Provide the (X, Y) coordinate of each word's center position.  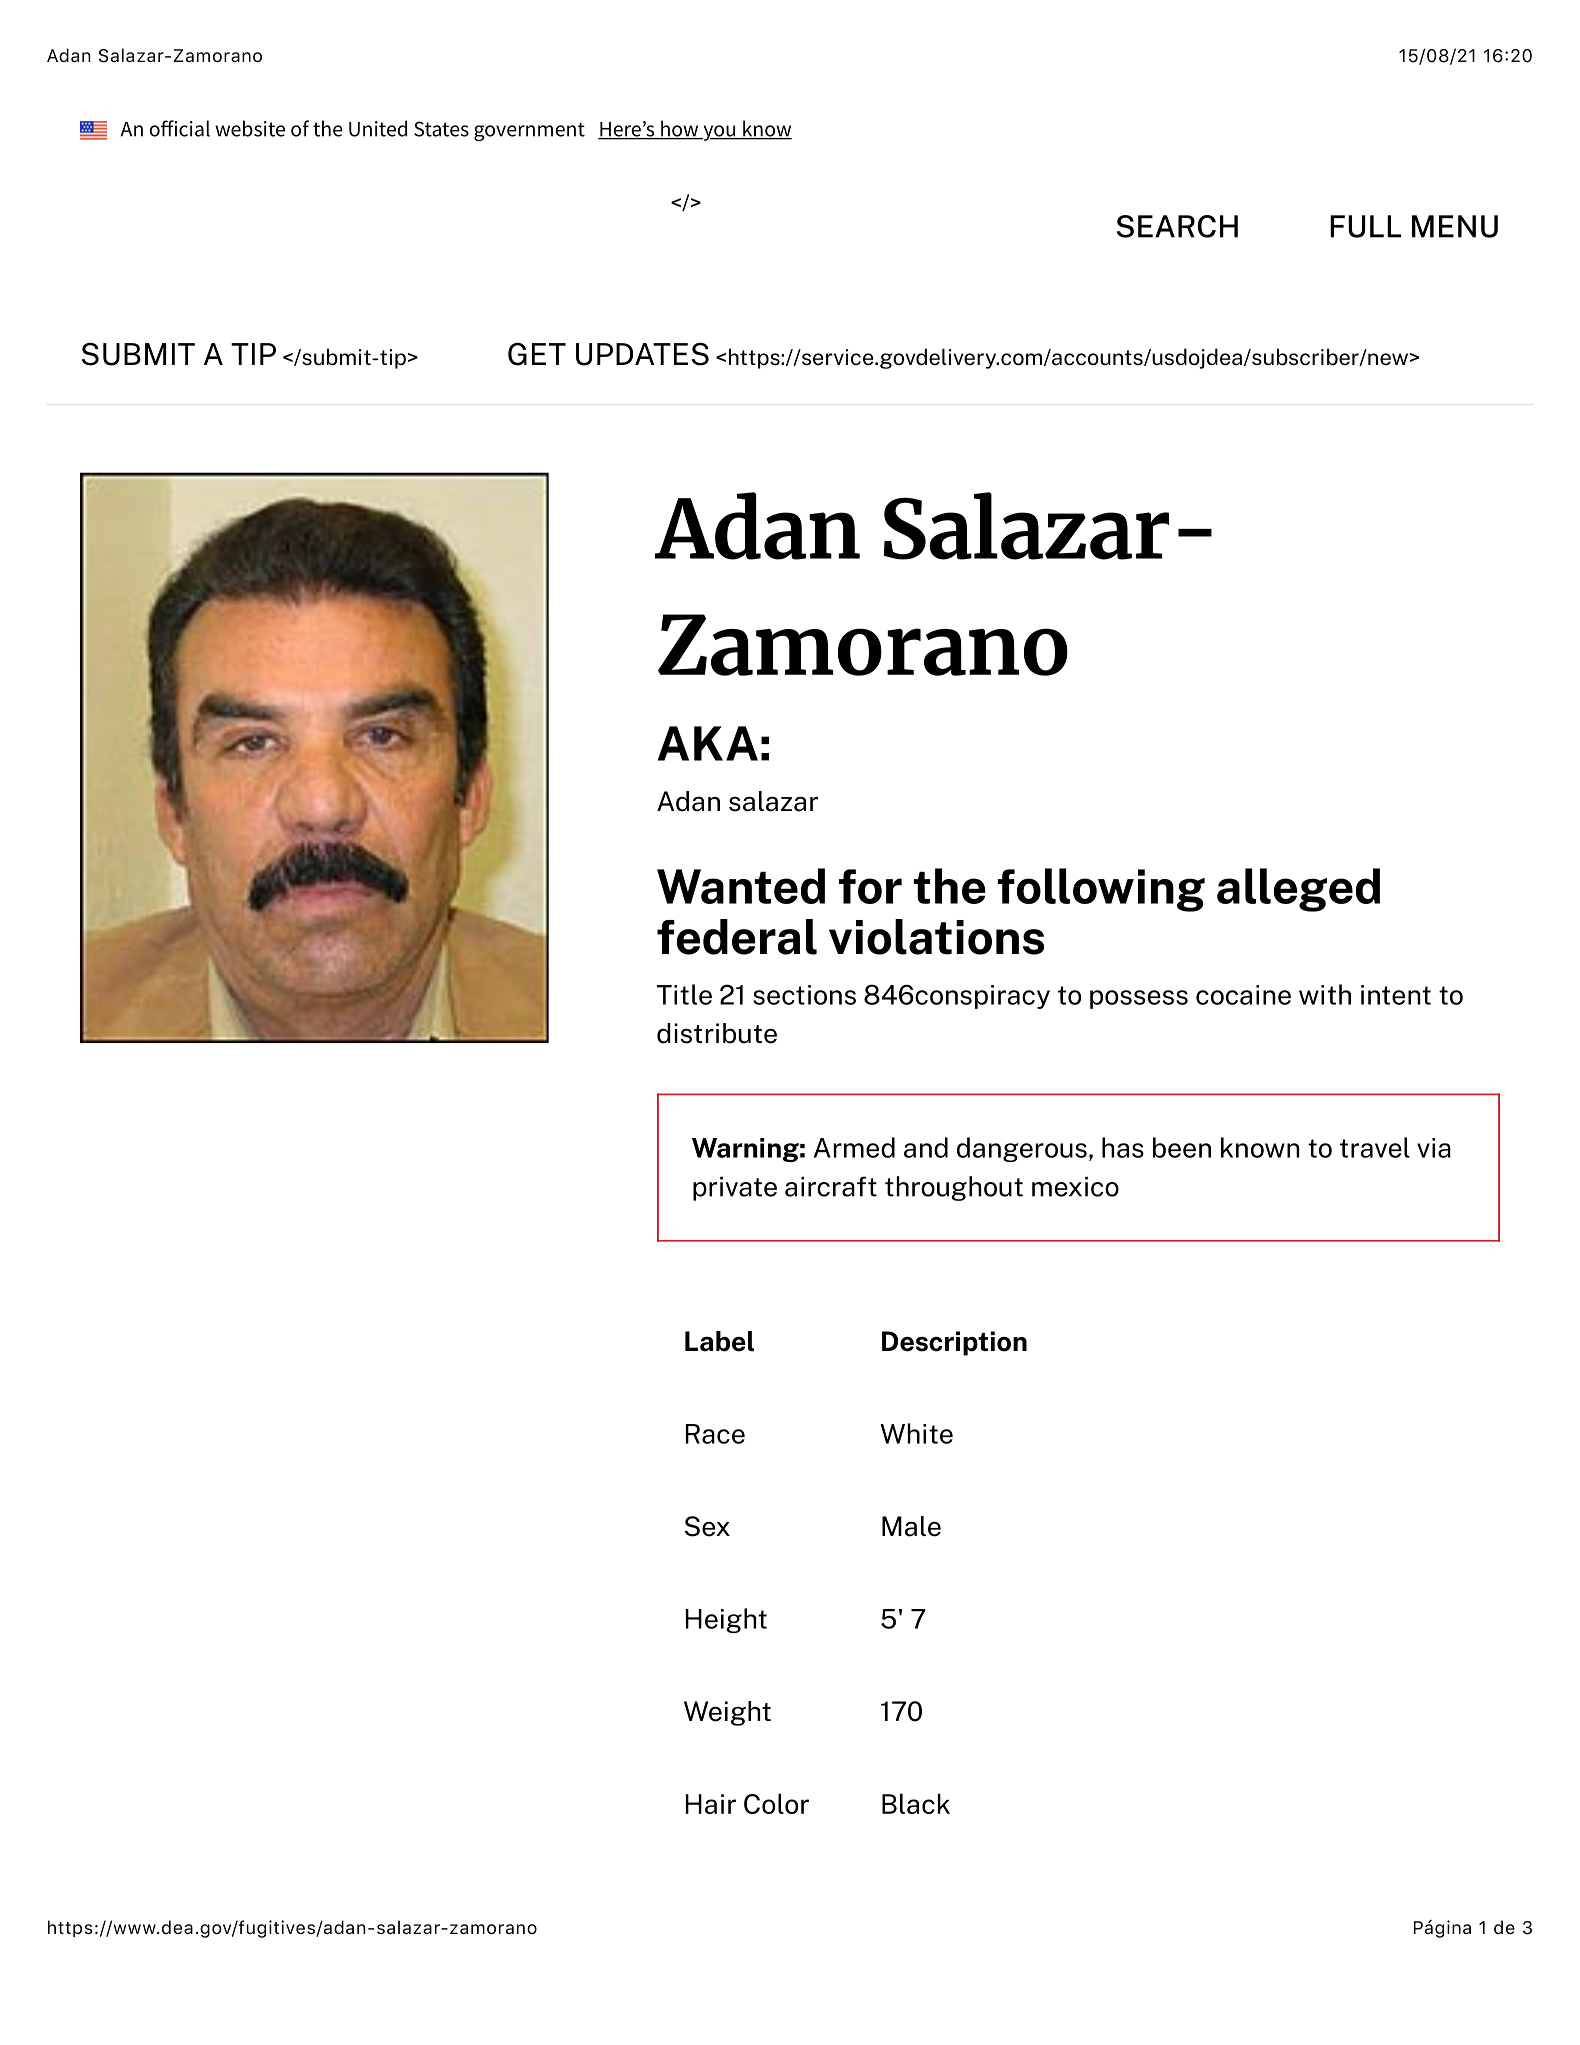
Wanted (741, 886)
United (378, 128)
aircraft (831, 1186)
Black (916, 1803)
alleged (1298, 890)
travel (1375, 1147)
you (719, 133)
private (735, 1188)
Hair (711, 1804)
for (870, 886)
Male (911, 1526)
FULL (1365, 226)
